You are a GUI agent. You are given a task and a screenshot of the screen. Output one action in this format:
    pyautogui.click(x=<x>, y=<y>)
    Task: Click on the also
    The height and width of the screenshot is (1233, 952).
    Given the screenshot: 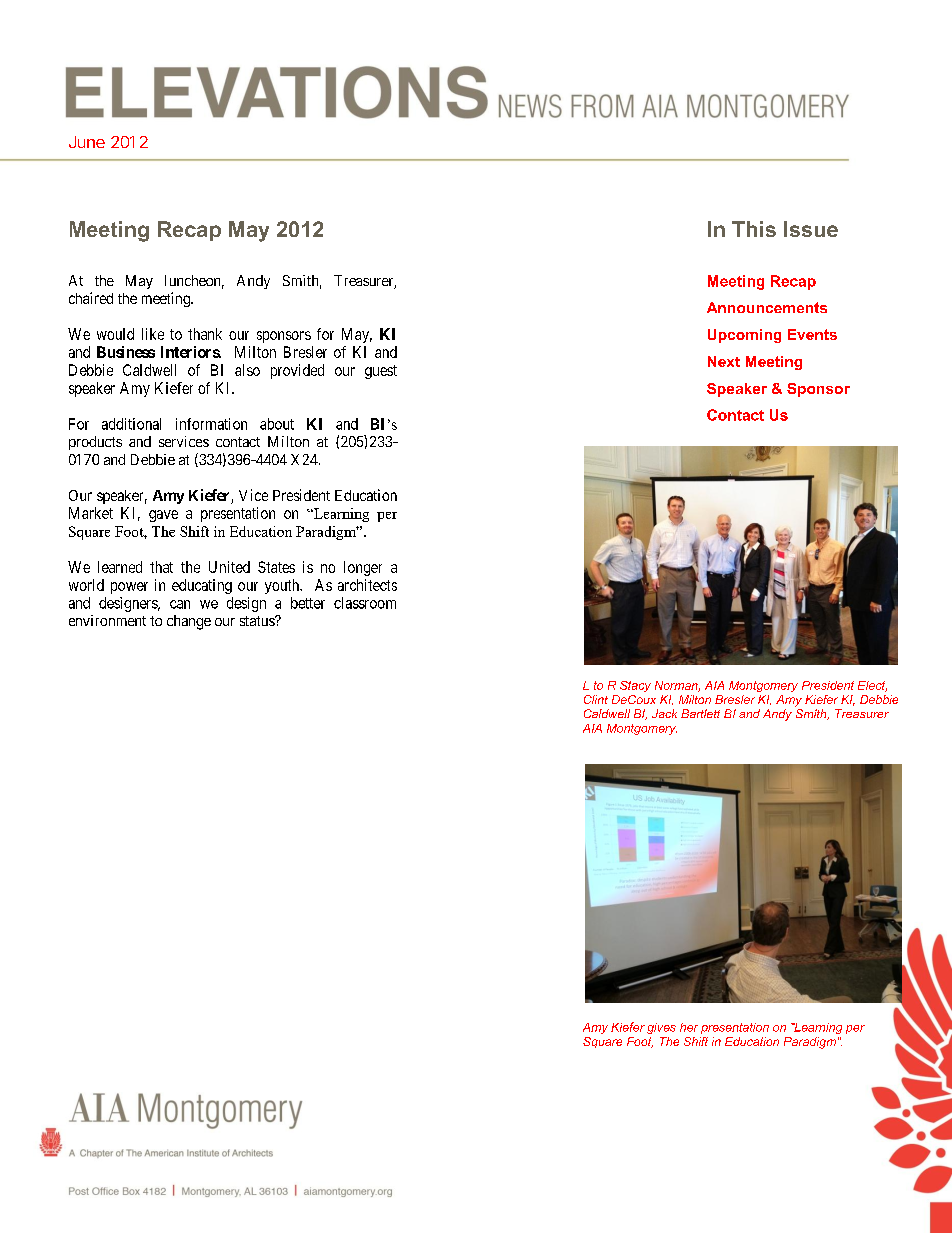 What is the action you would take?
    pyautogui.click(x=247, y=370)
